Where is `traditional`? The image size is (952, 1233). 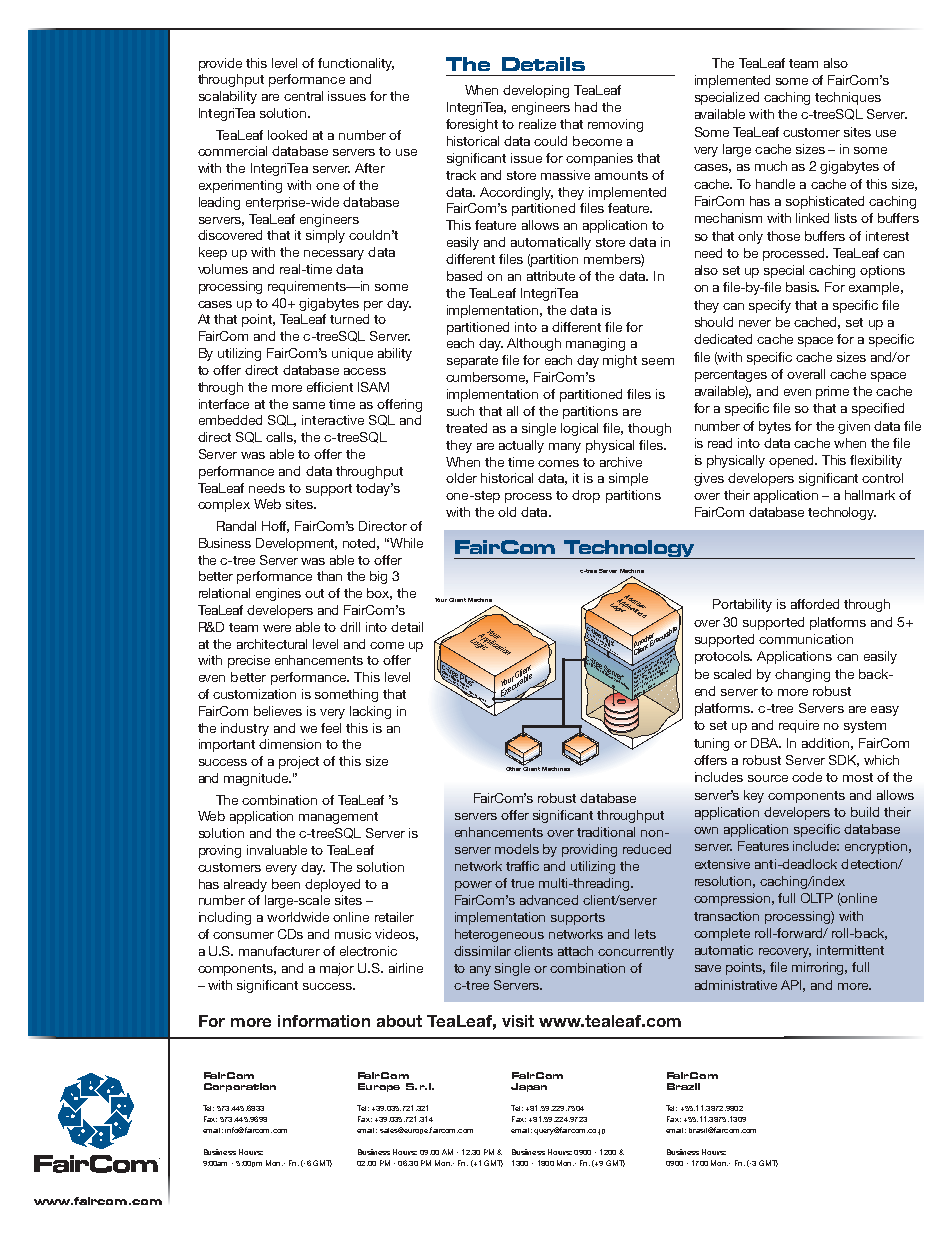 traditional is located at coordinates (606, 832).
